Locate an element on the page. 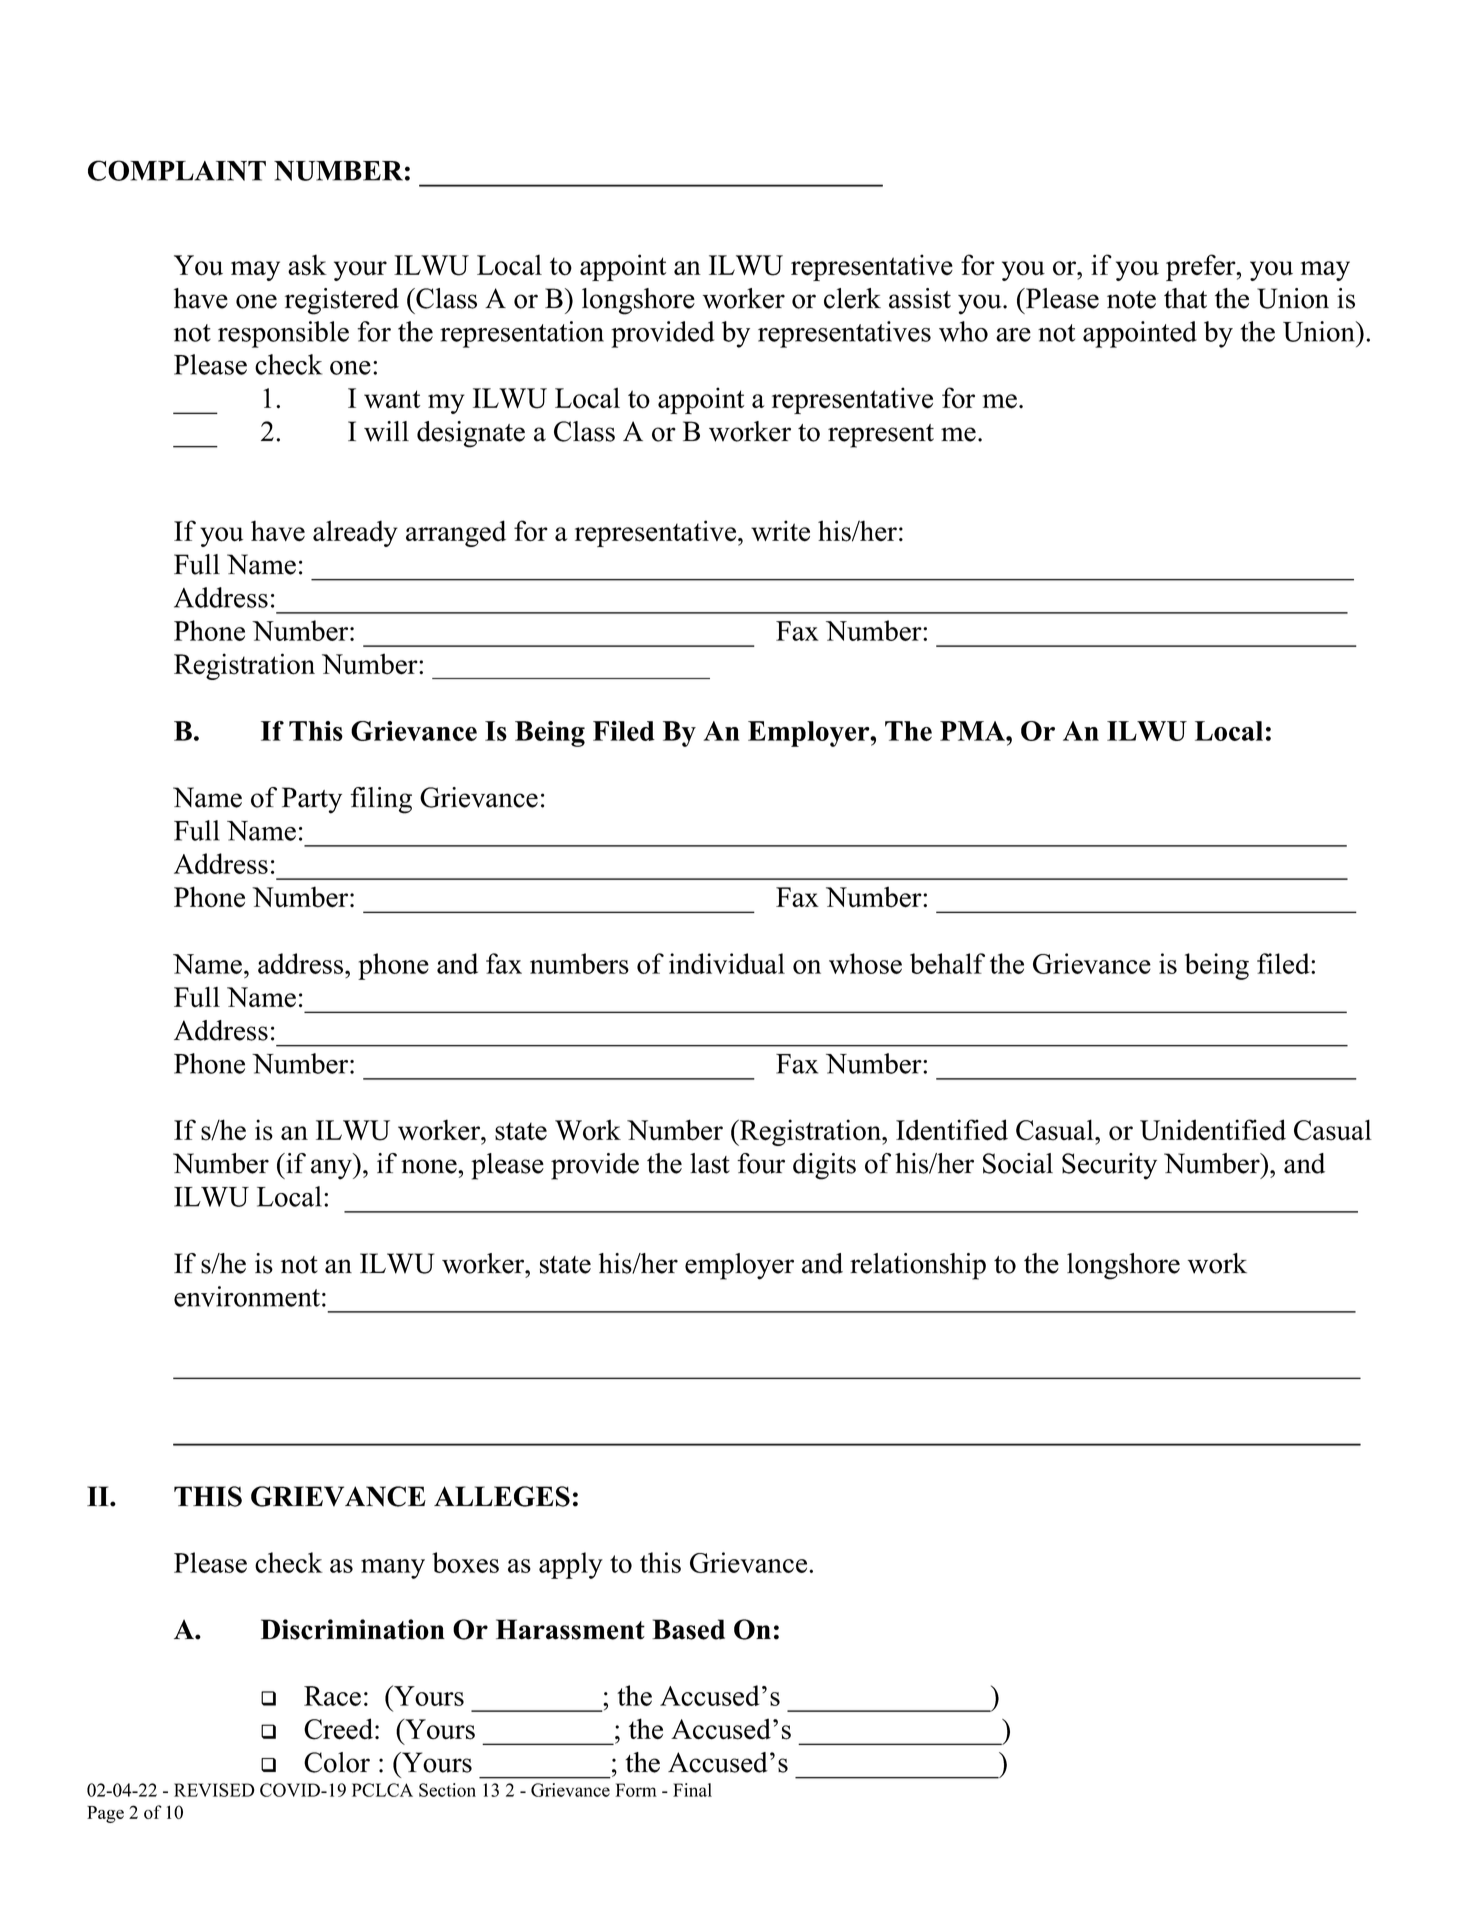 The image size is (1476, 1910). Form is located at coordinates (636, 1790).
